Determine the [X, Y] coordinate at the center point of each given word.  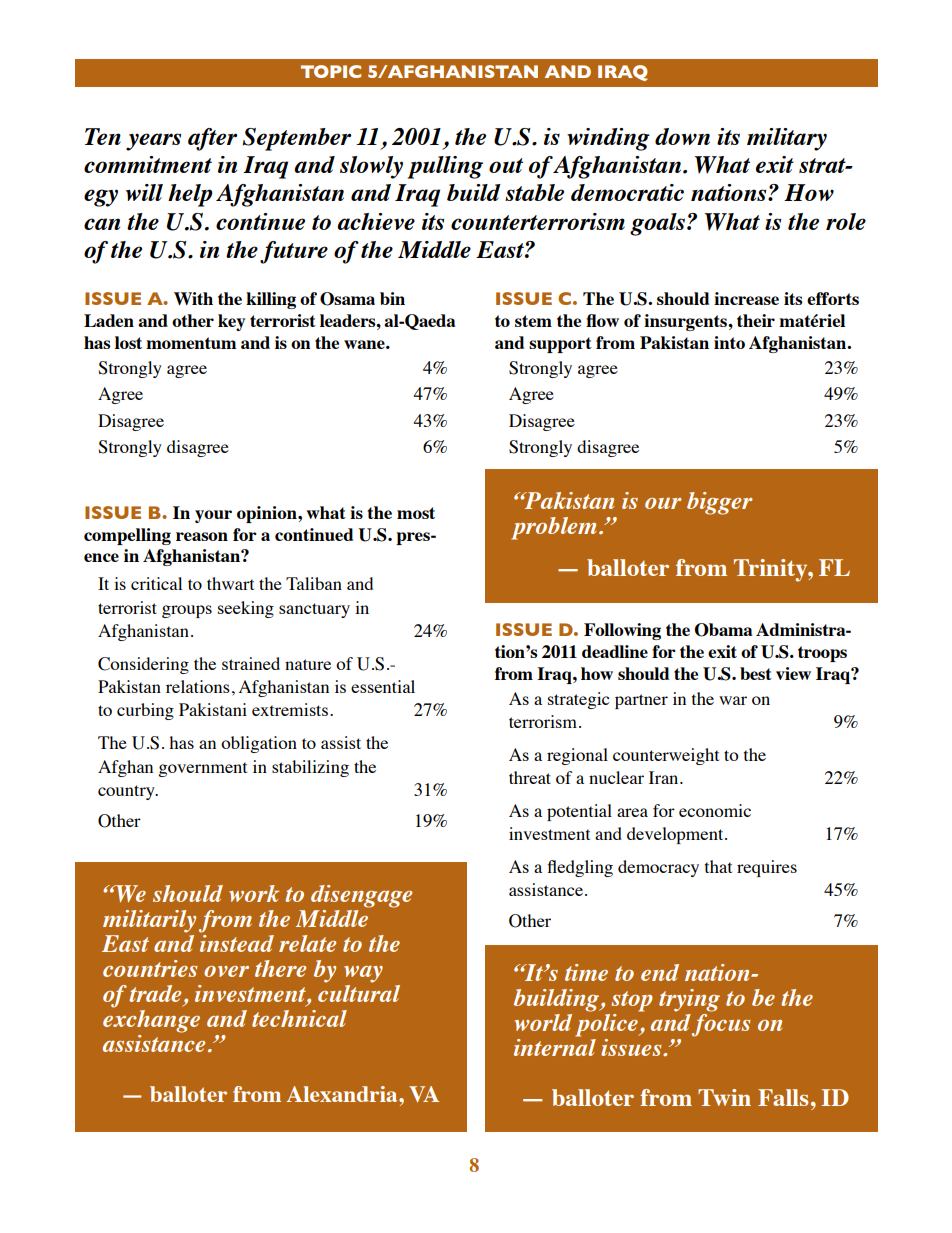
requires [767, 868]
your [213, 516]
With [193, 298]
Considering [143, 665]
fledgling [580, 868]
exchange [151, 1020]
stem [533, 321]
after [212, 139]
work [254, 893]
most [416, 513]
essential [383, 686]
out [506, 165]
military [787, 139]
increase [746, 298]
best [756, 673]
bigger [719, 503]
